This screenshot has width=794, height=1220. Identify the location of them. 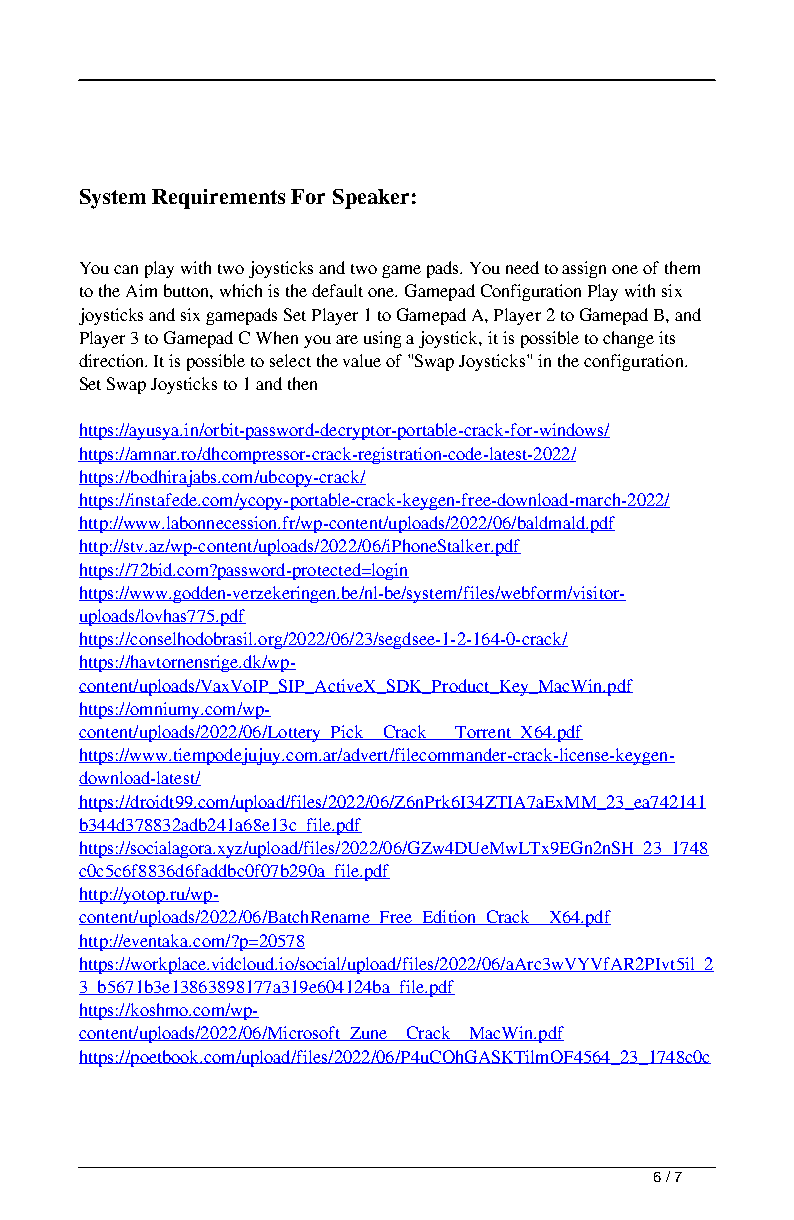
(682, 267).
